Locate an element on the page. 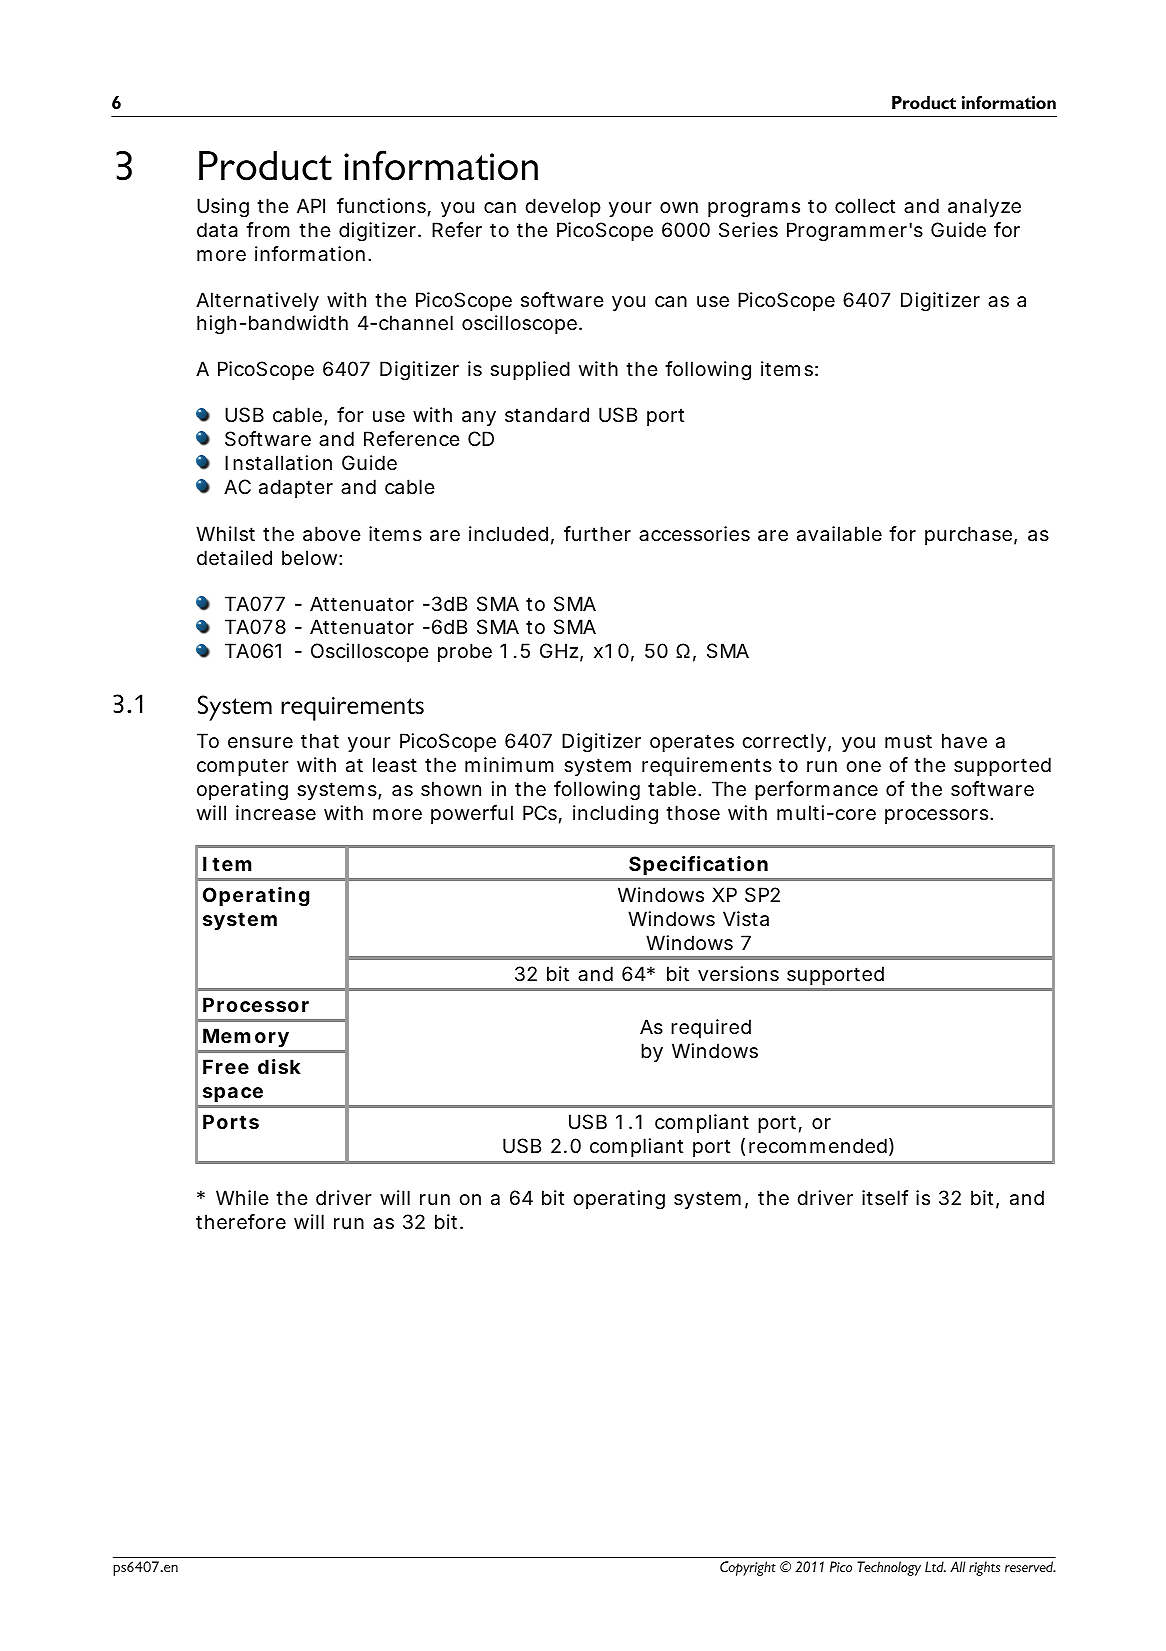 Image resolution: width=1166 pixels, height=1651 pixels. must is located at coordinates (908, 741).
